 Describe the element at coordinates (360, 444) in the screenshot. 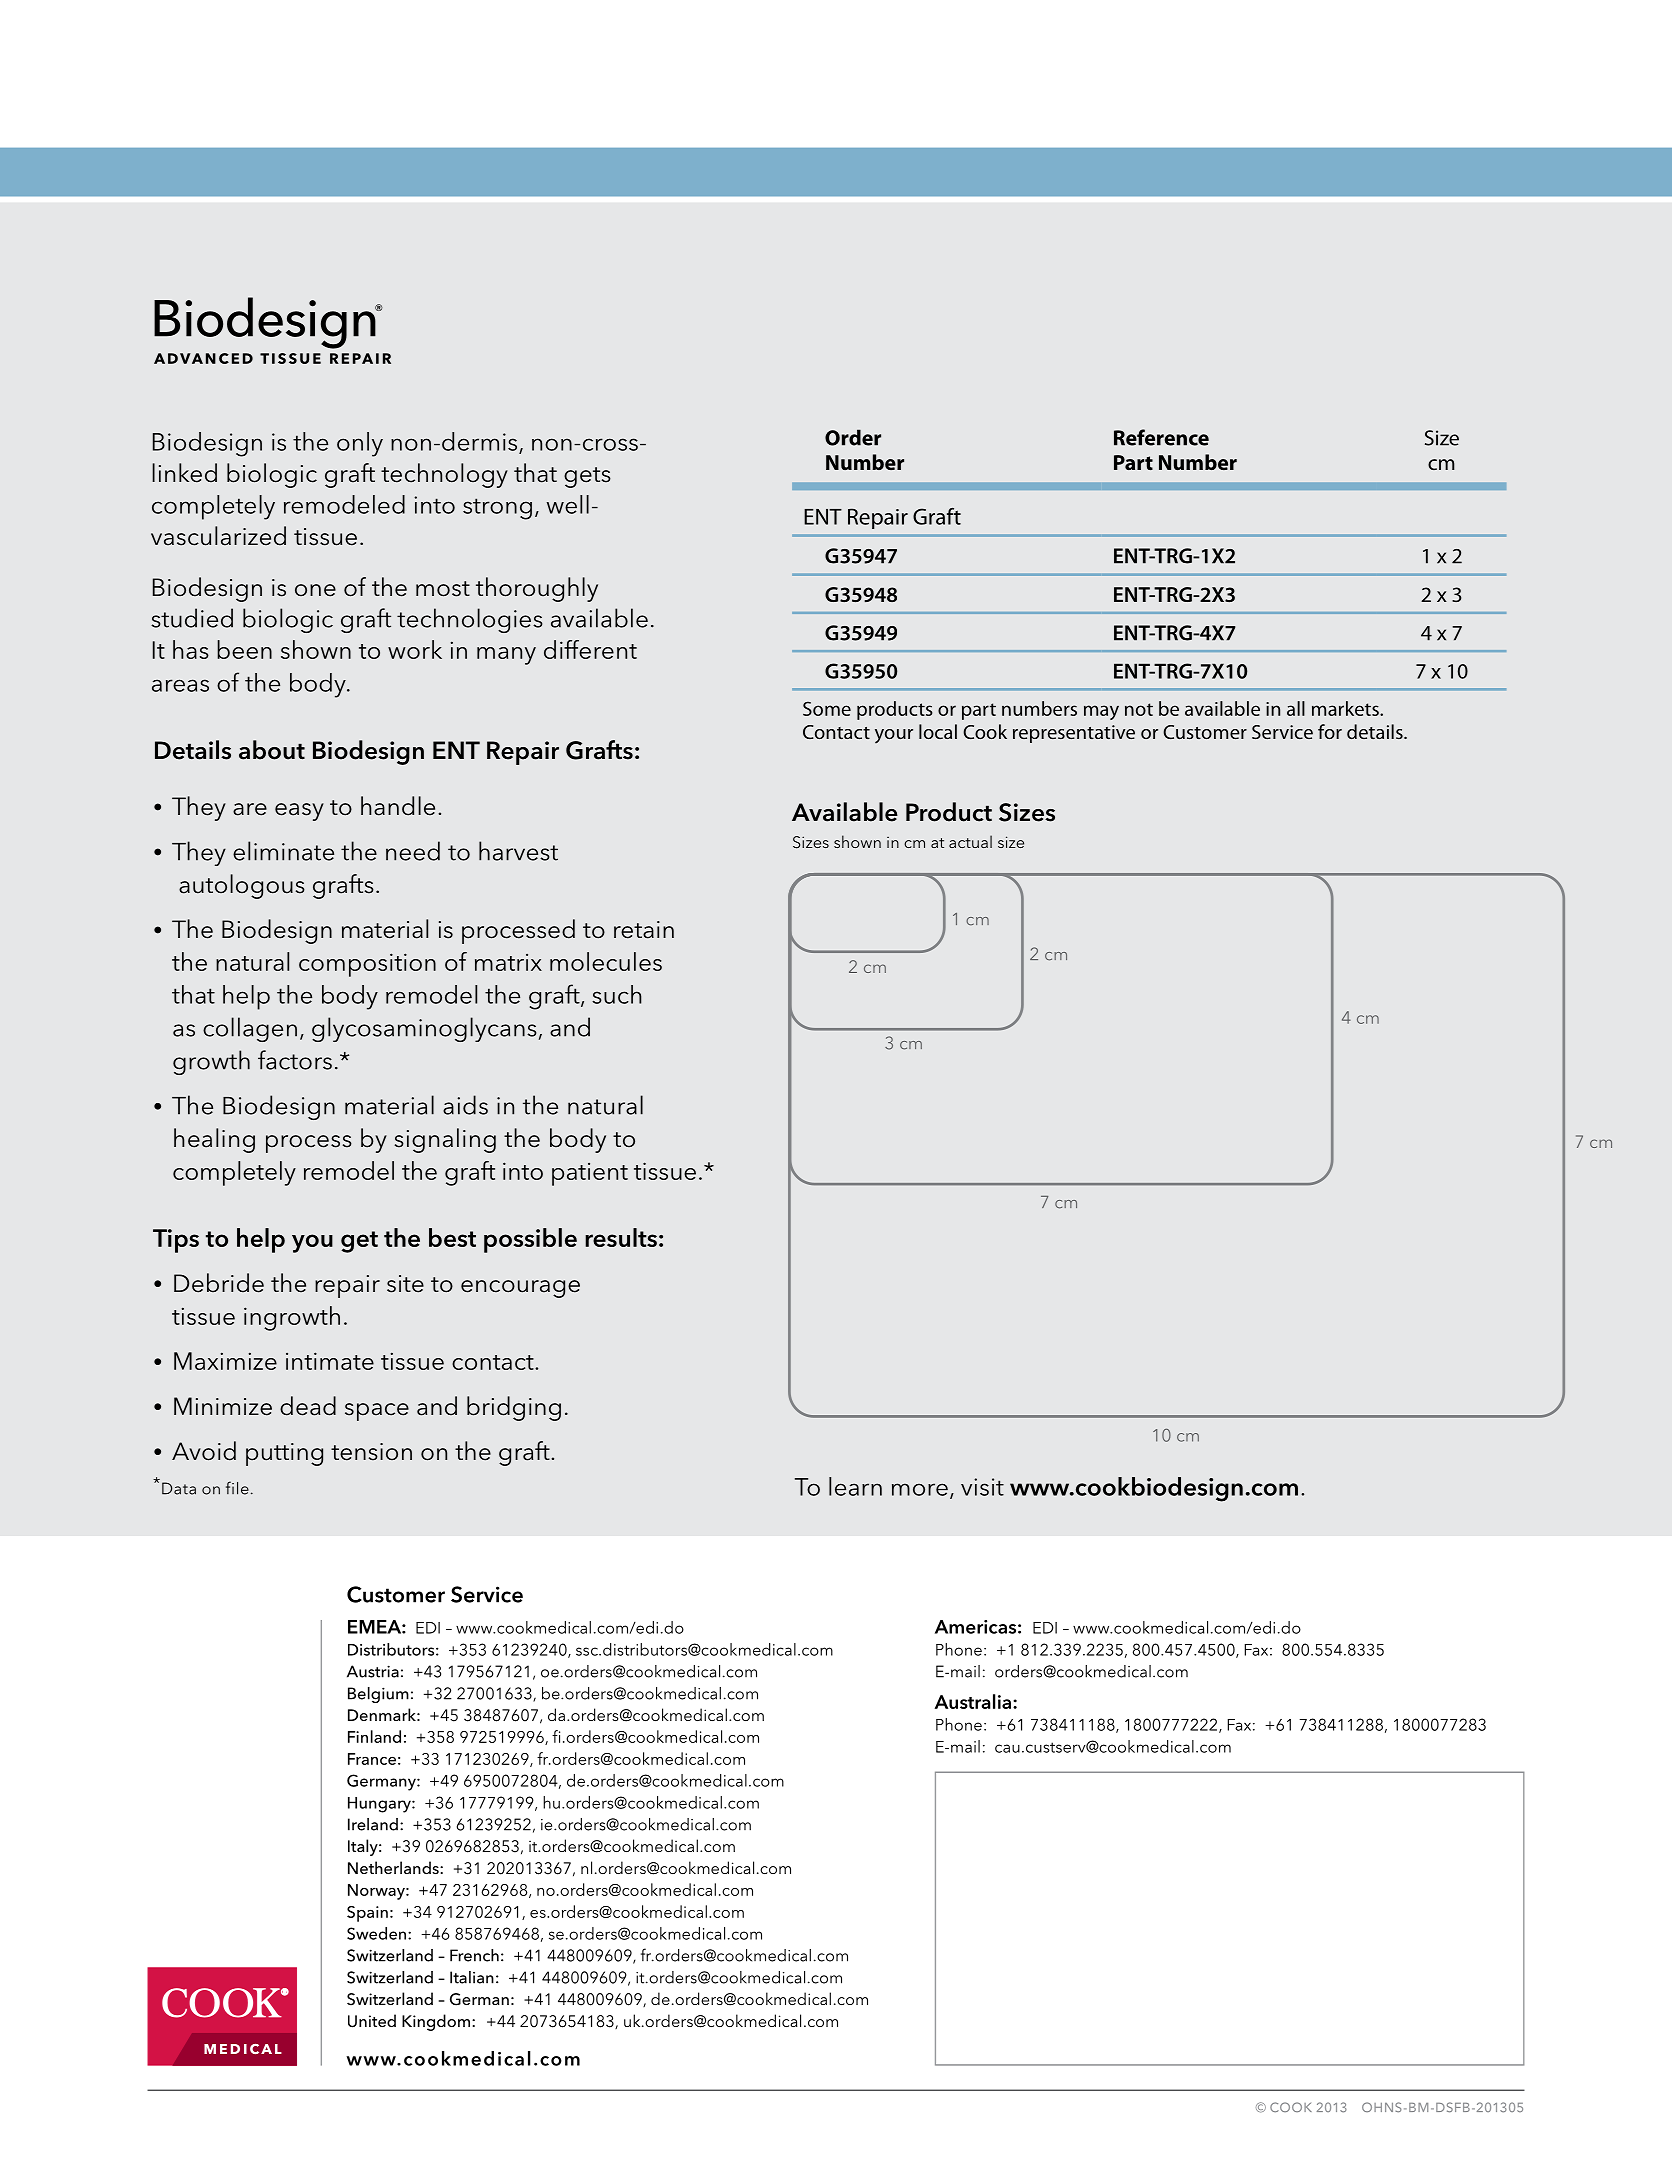

I see `only` at that location.
